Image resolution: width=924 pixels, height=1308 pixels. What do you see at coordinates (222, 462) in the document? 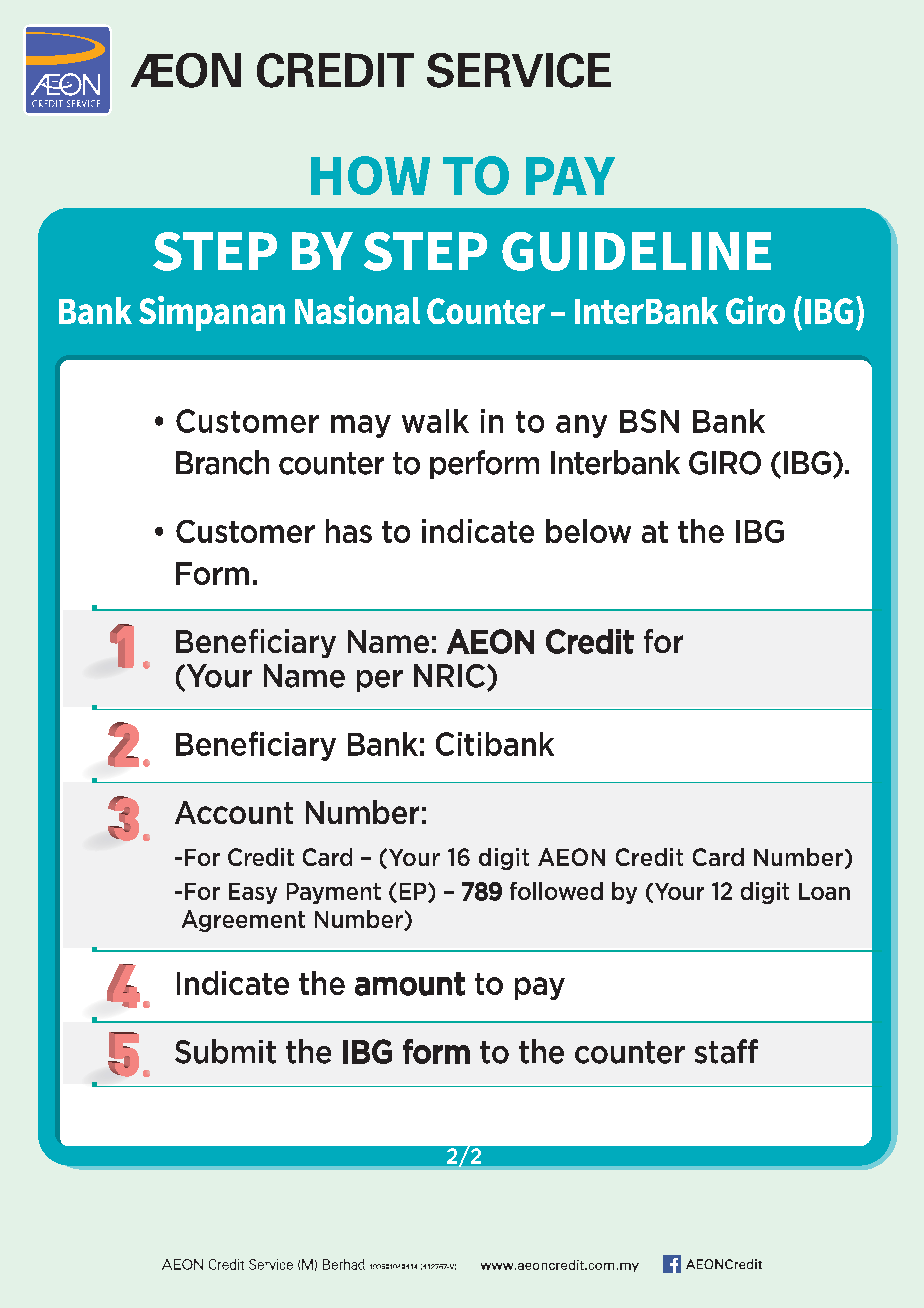
I see `Branch` at bounding box center [222, 462].
